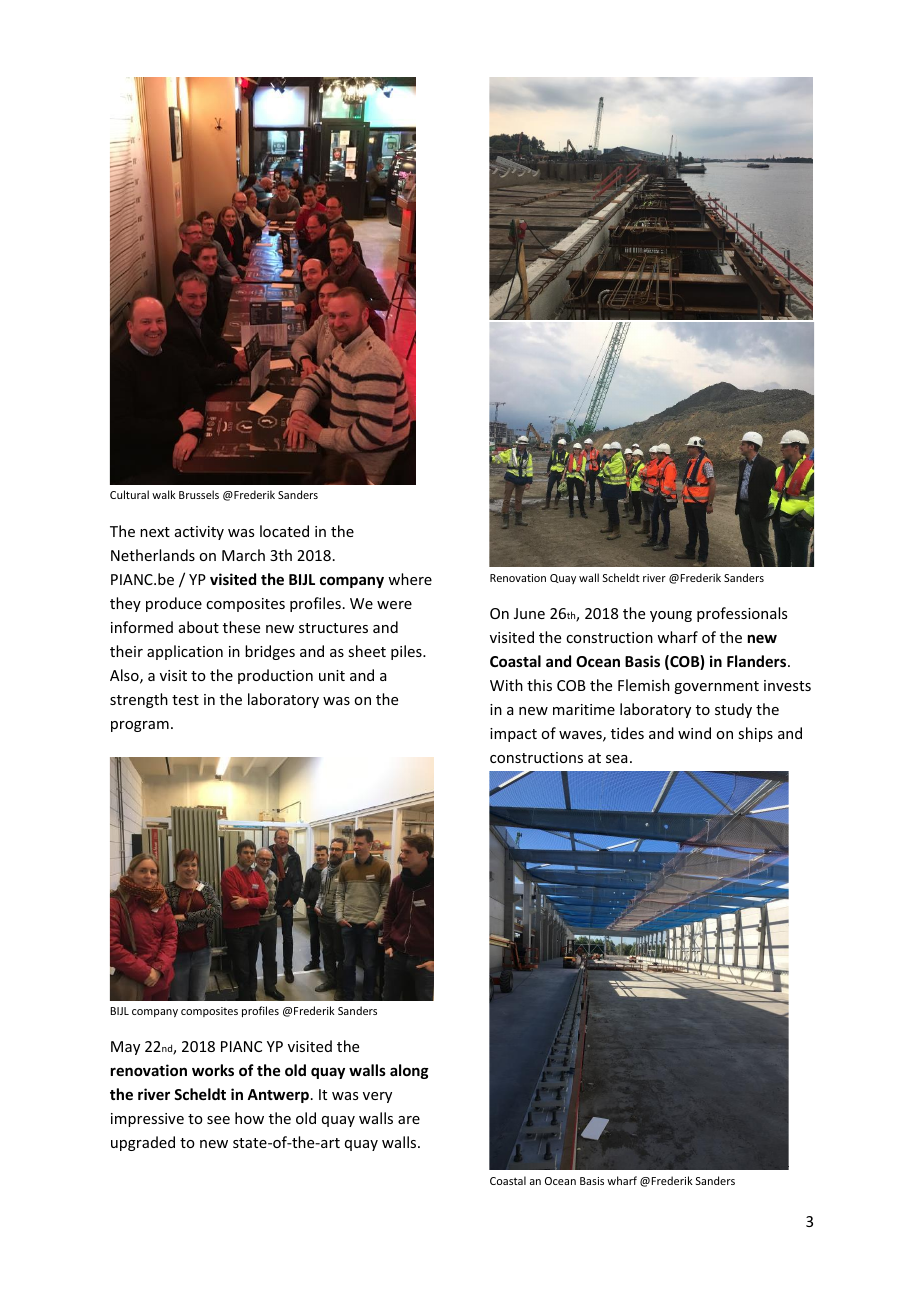  I want to click on piles, so click(407, 652).
